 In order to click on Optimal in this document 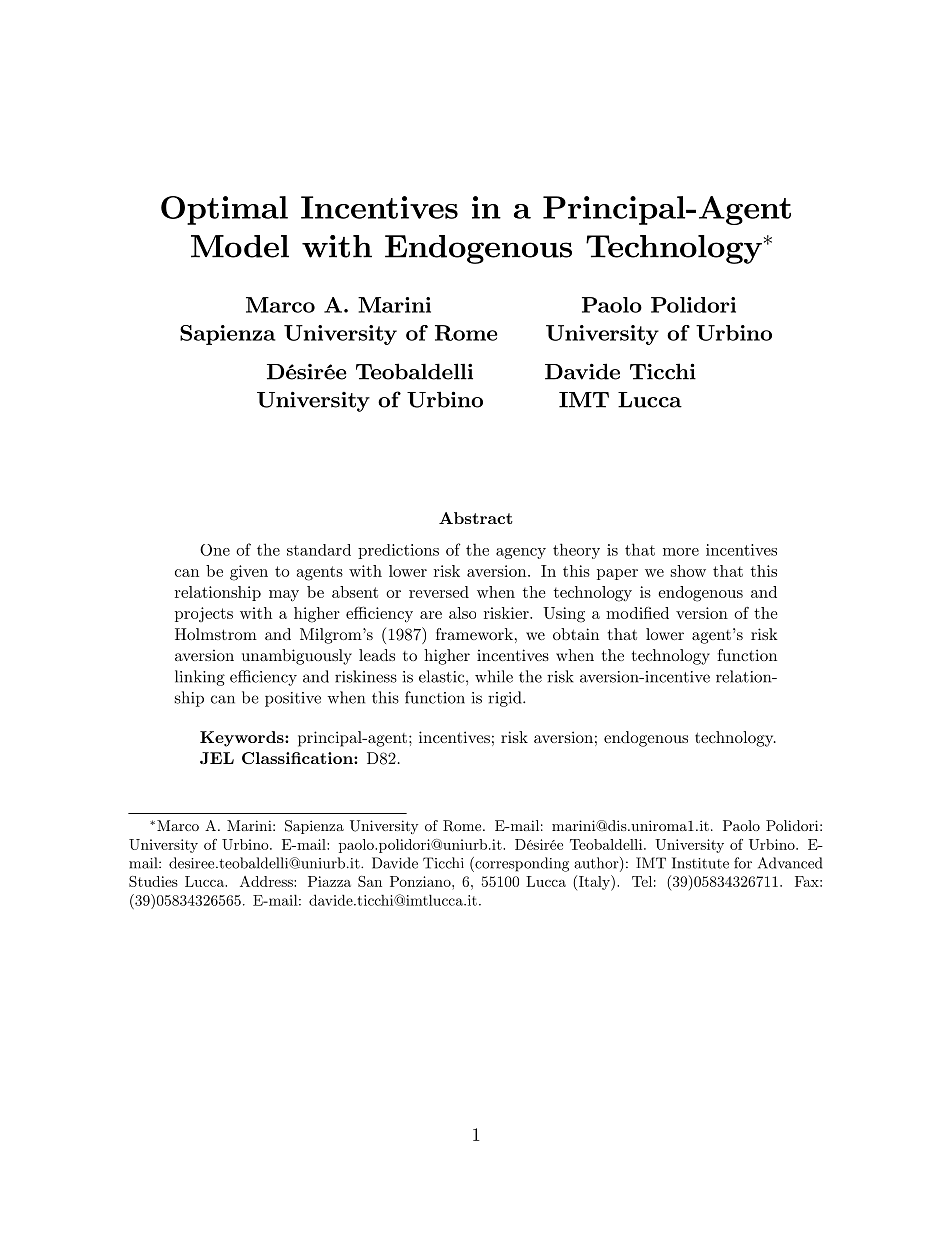, I will do `click(224, 210)`.
